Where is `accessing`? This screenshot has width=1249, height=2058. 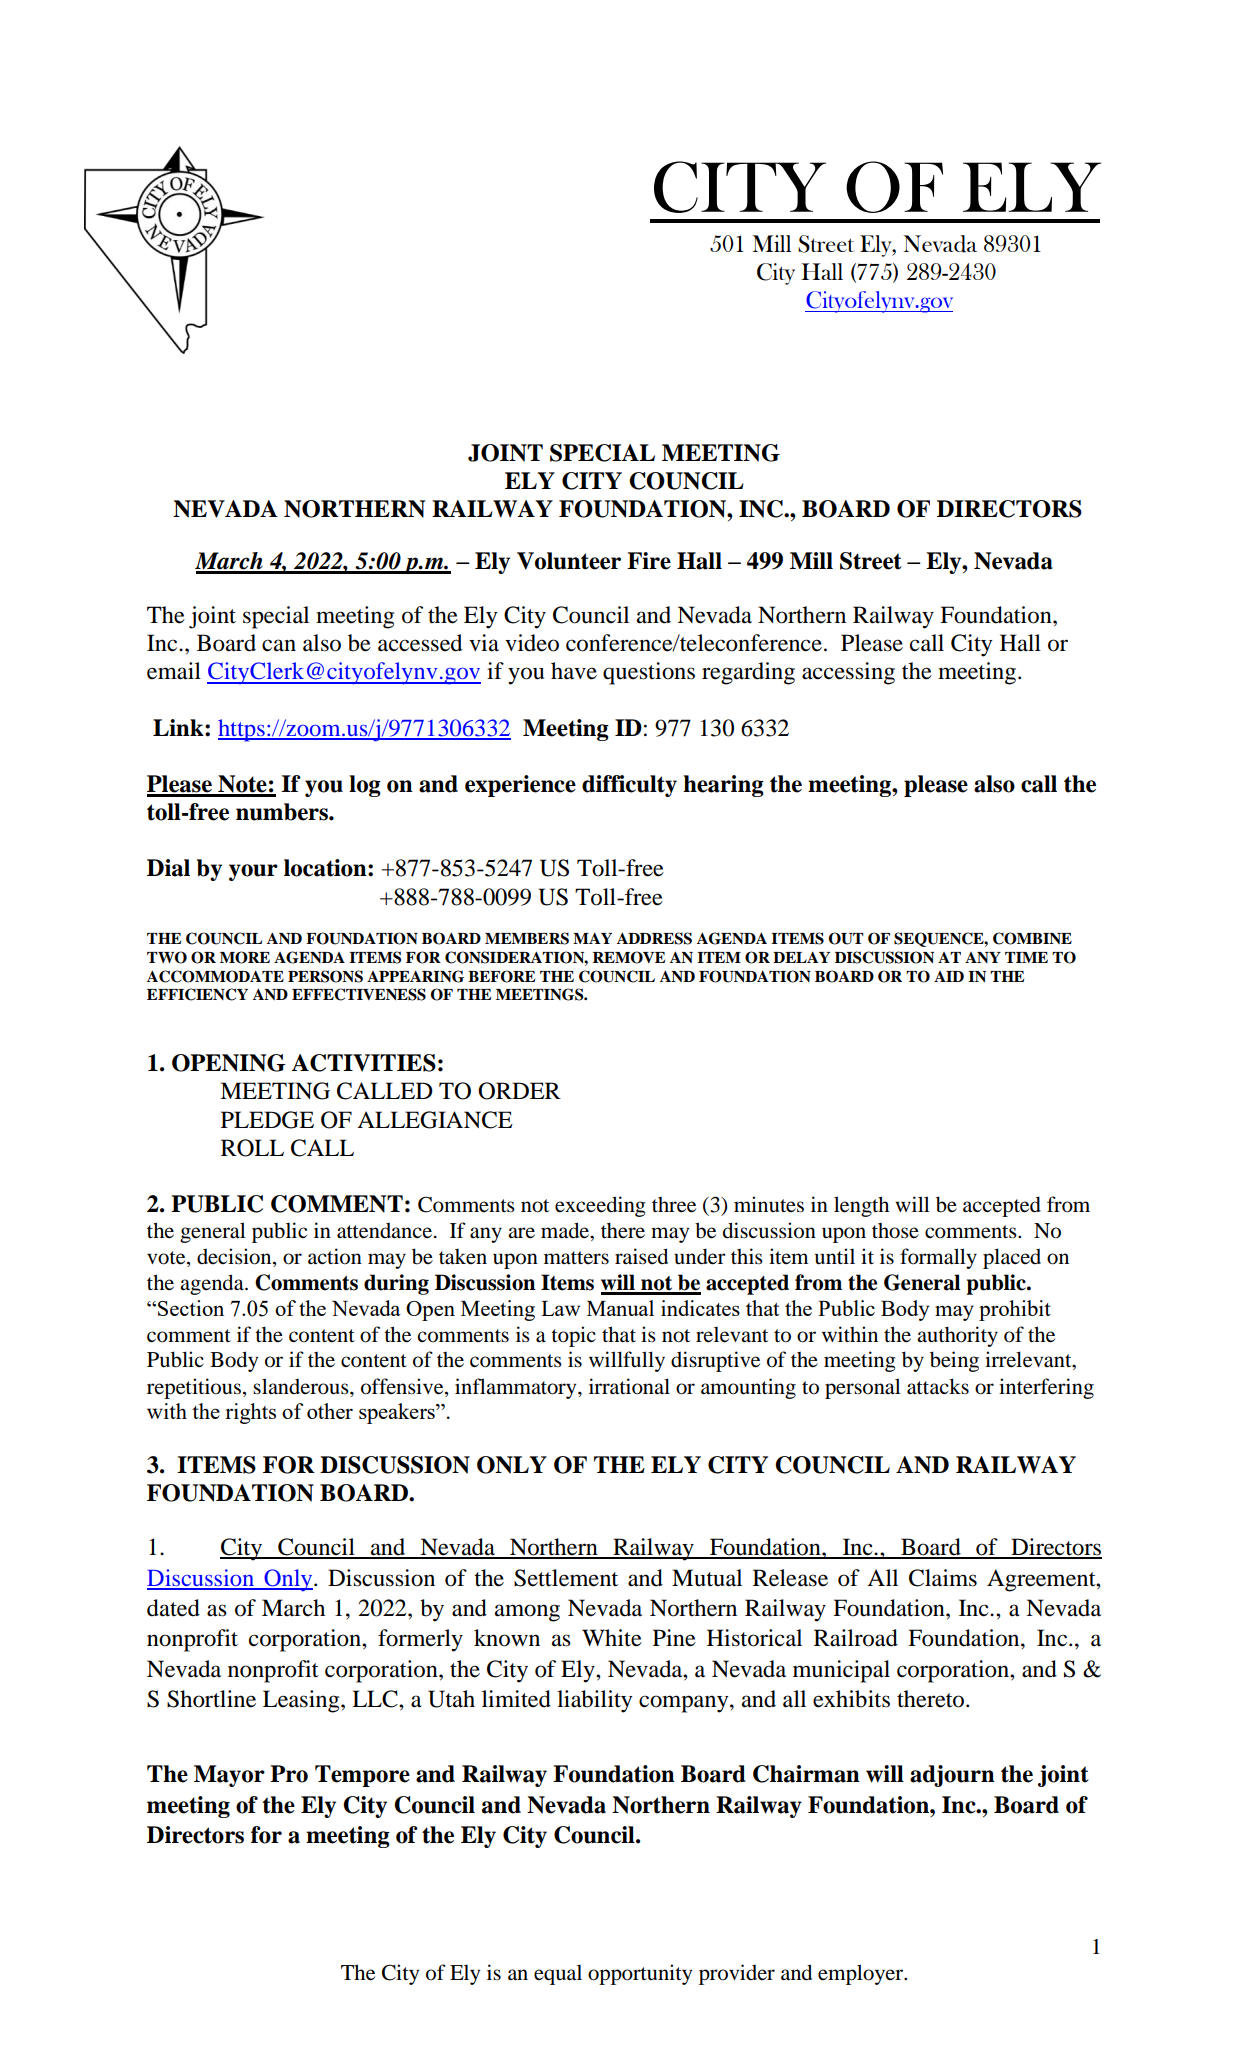
accessing is located at coordinates (848, 673).
